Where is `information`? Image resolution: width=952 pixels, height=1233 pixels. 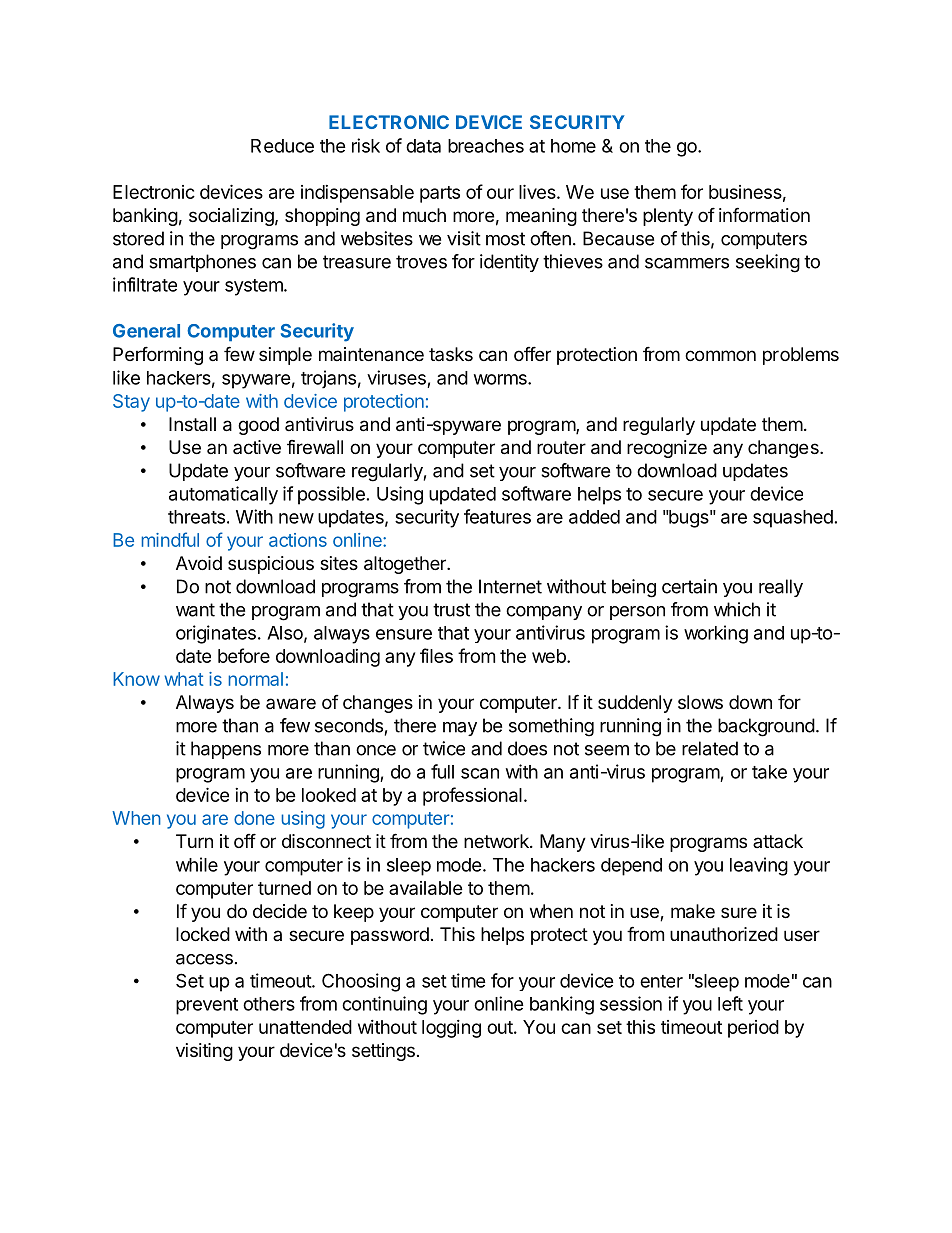
information is located at coordinates (764, 214).
